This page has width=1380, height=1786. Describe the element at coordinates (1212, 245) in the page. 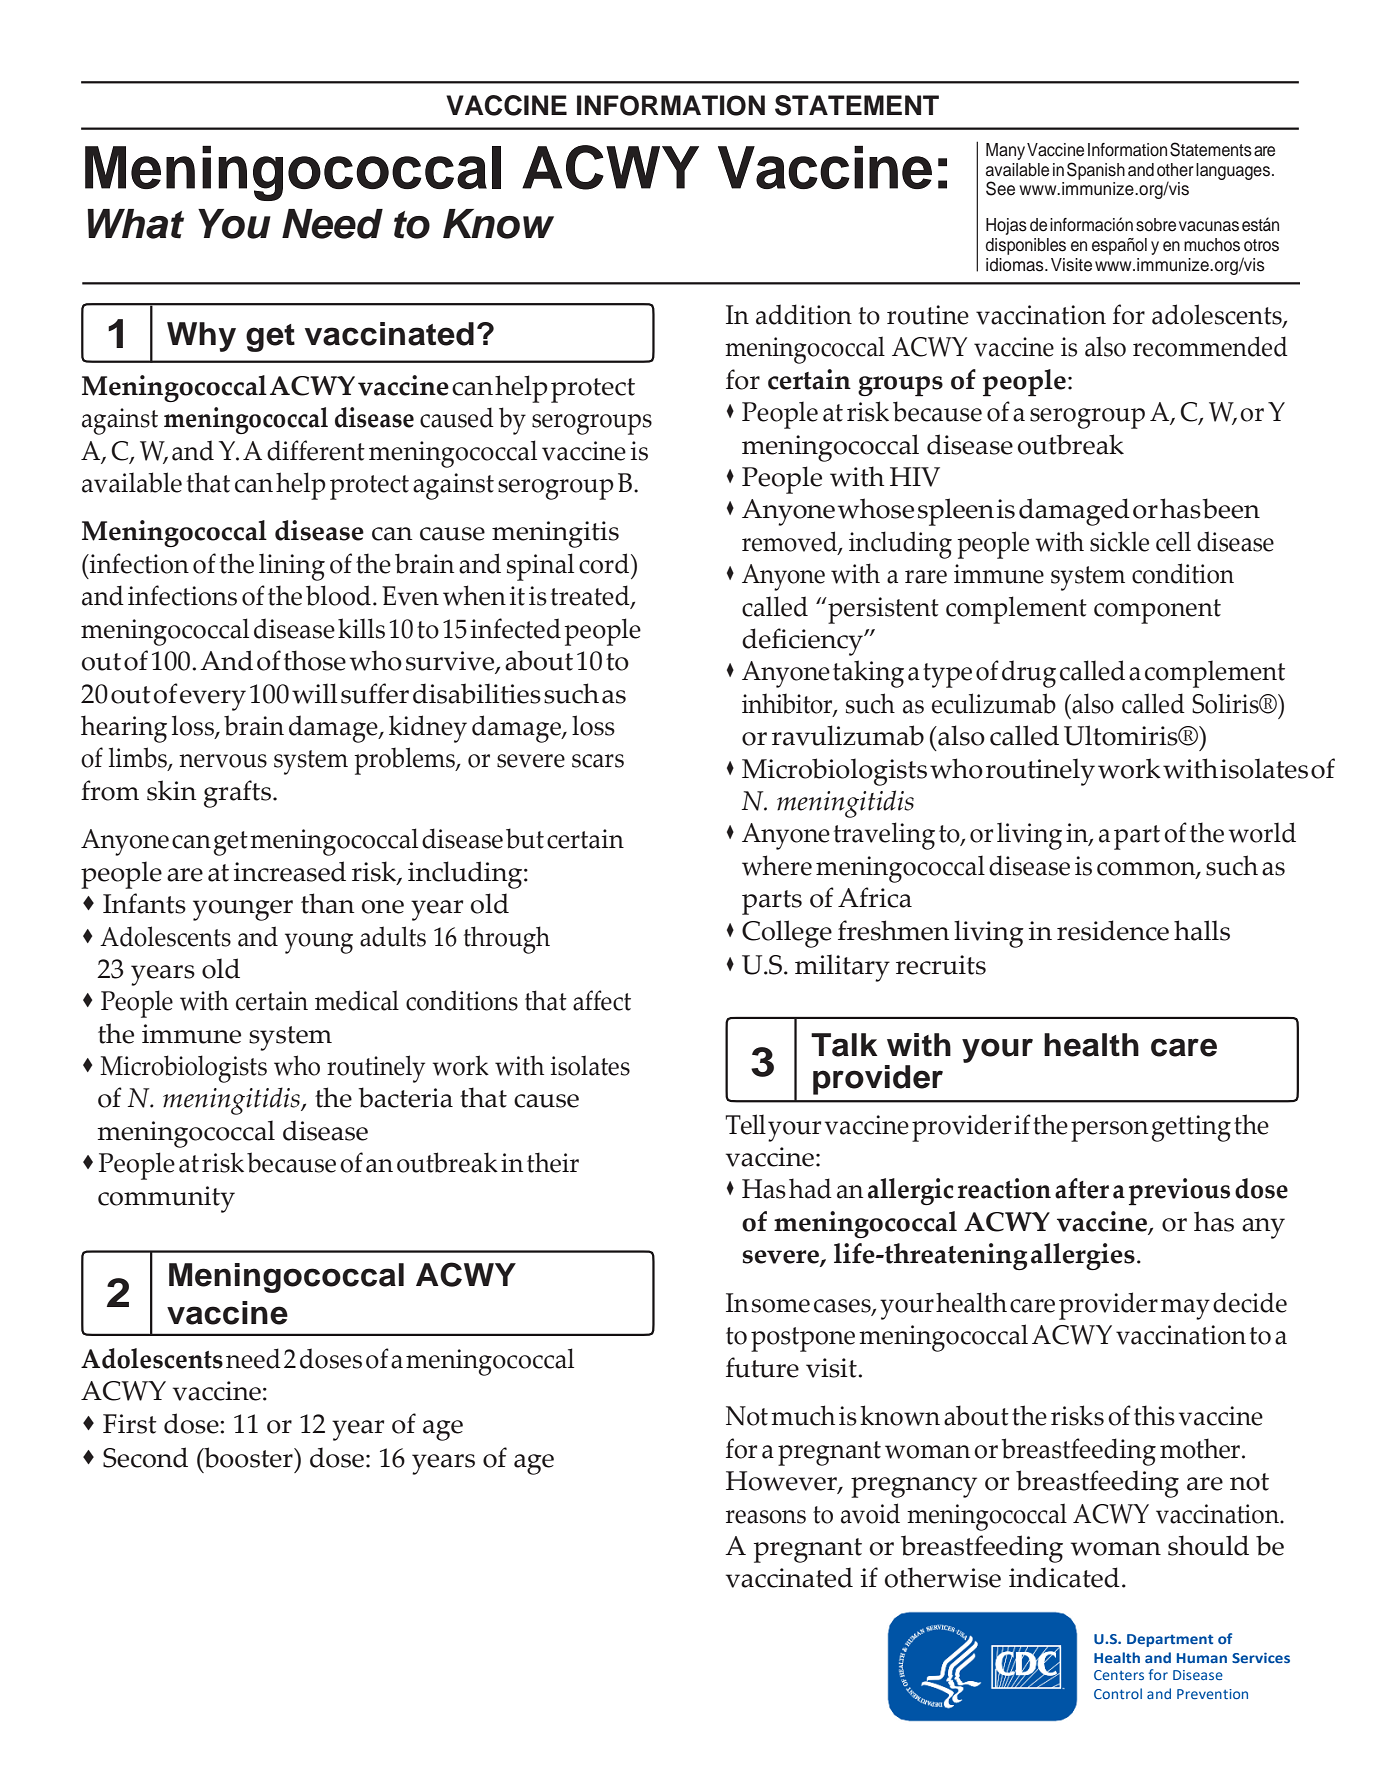

I see `muchos` at that location.
